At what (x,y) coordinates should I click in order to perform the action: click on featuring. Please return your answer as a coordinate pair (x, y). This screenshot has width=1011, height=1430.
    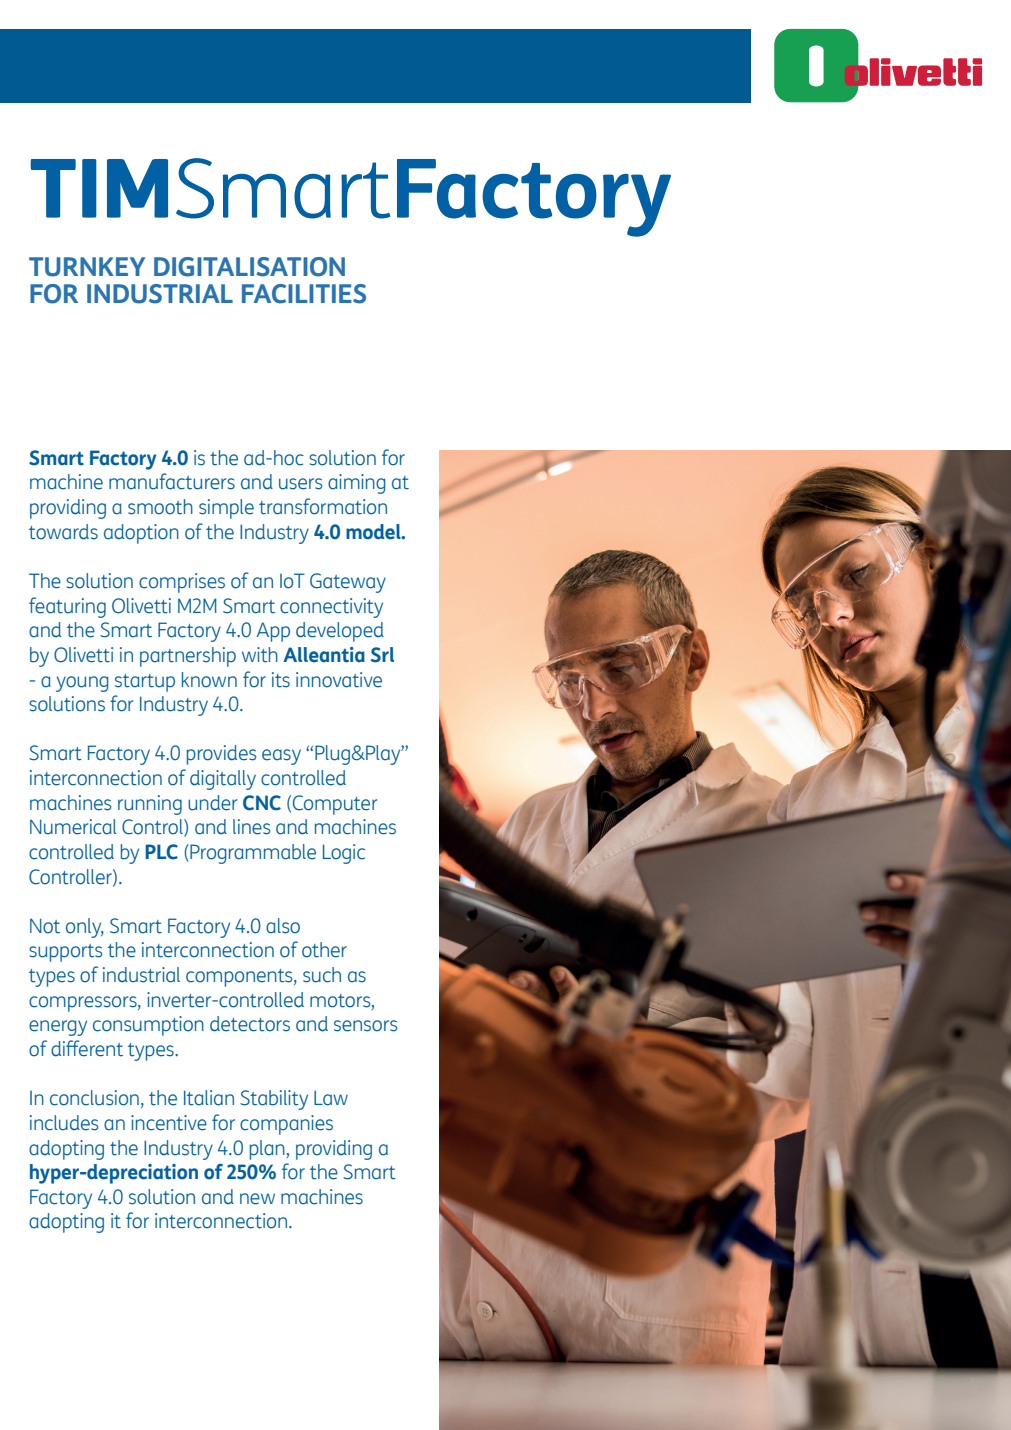
    Looking at the image, I should click on (67, 607).
